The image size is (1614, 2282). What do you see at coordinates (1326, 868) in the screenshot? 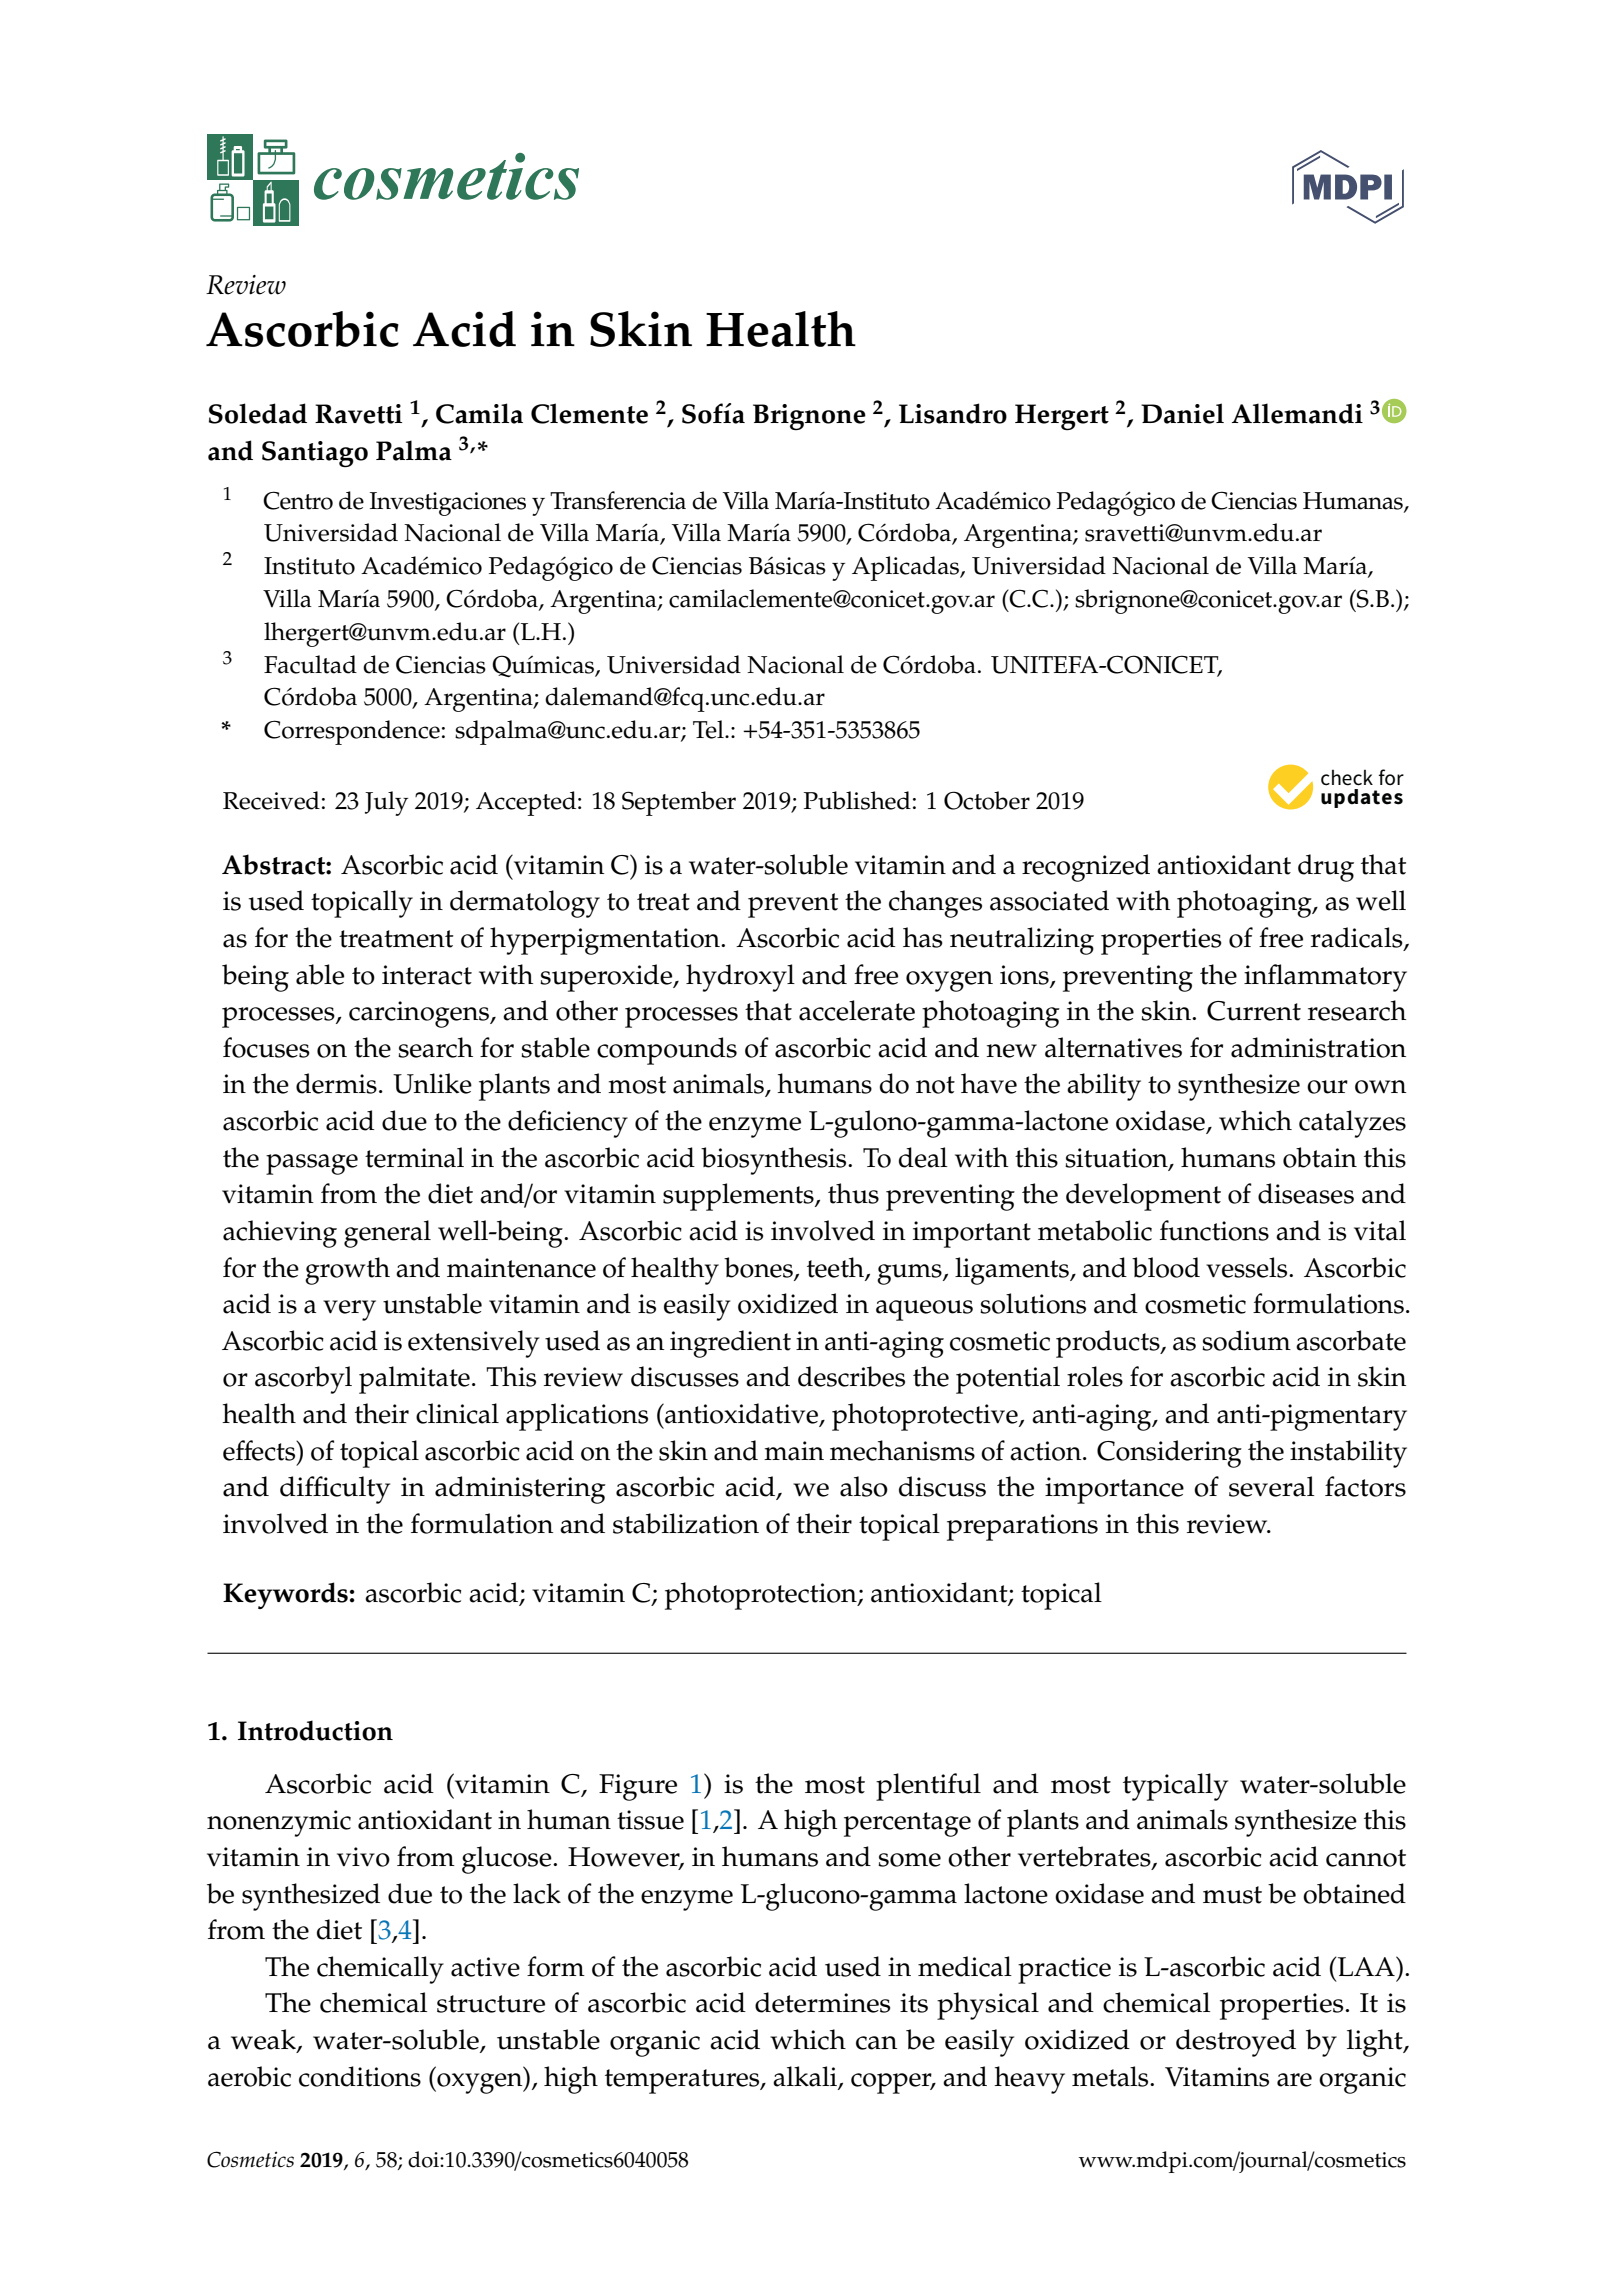
I see `drug` at bounding box center [1326, 868].
